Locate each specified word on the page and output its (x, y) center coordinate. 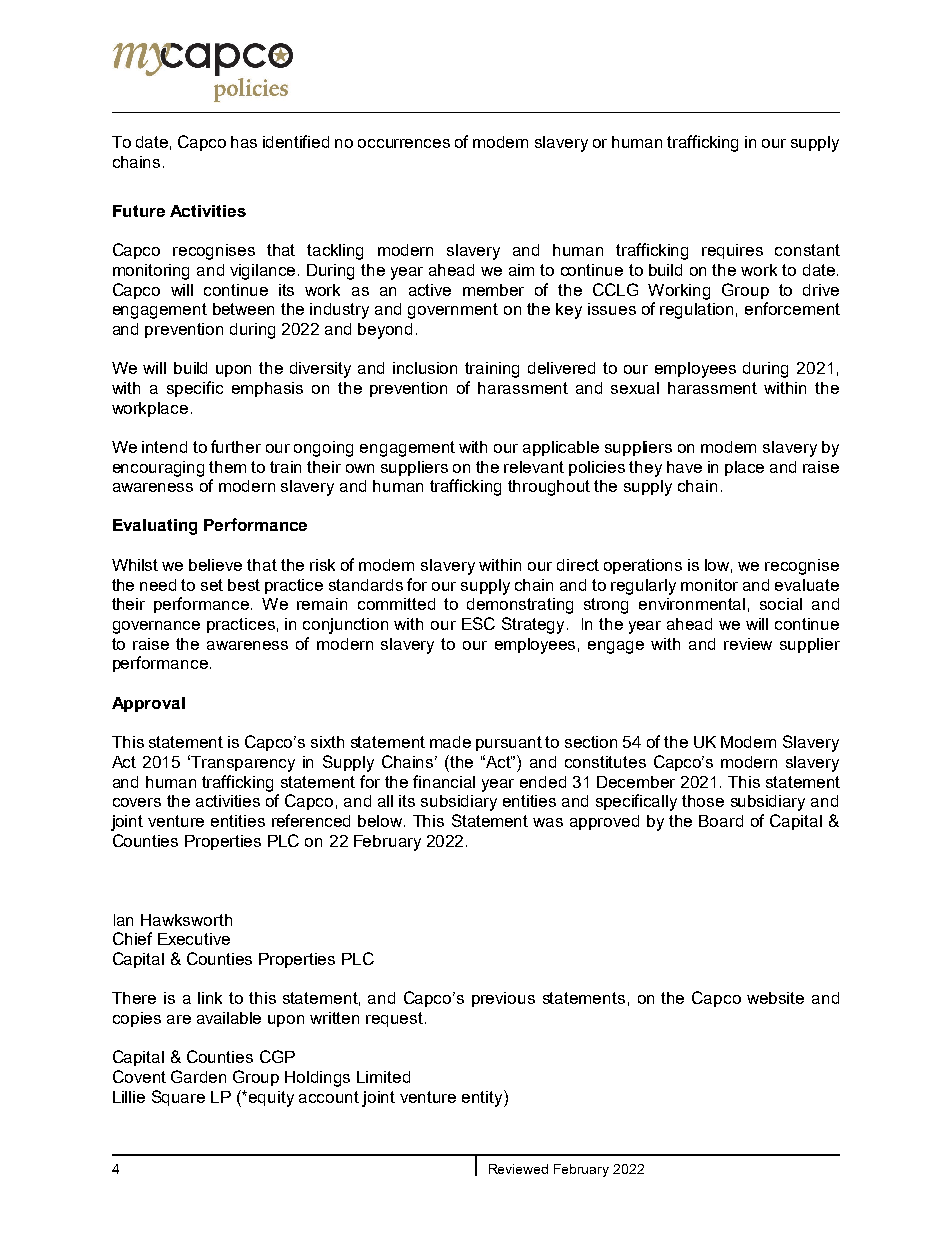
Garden (198, 1076)
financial (444, 781)
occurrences (404, 143)
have (684, 467)
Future (139, 211)
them (227, 467)
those (703, 801)
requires (732, 251)
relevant (534, 467)
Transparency (243, 764)
